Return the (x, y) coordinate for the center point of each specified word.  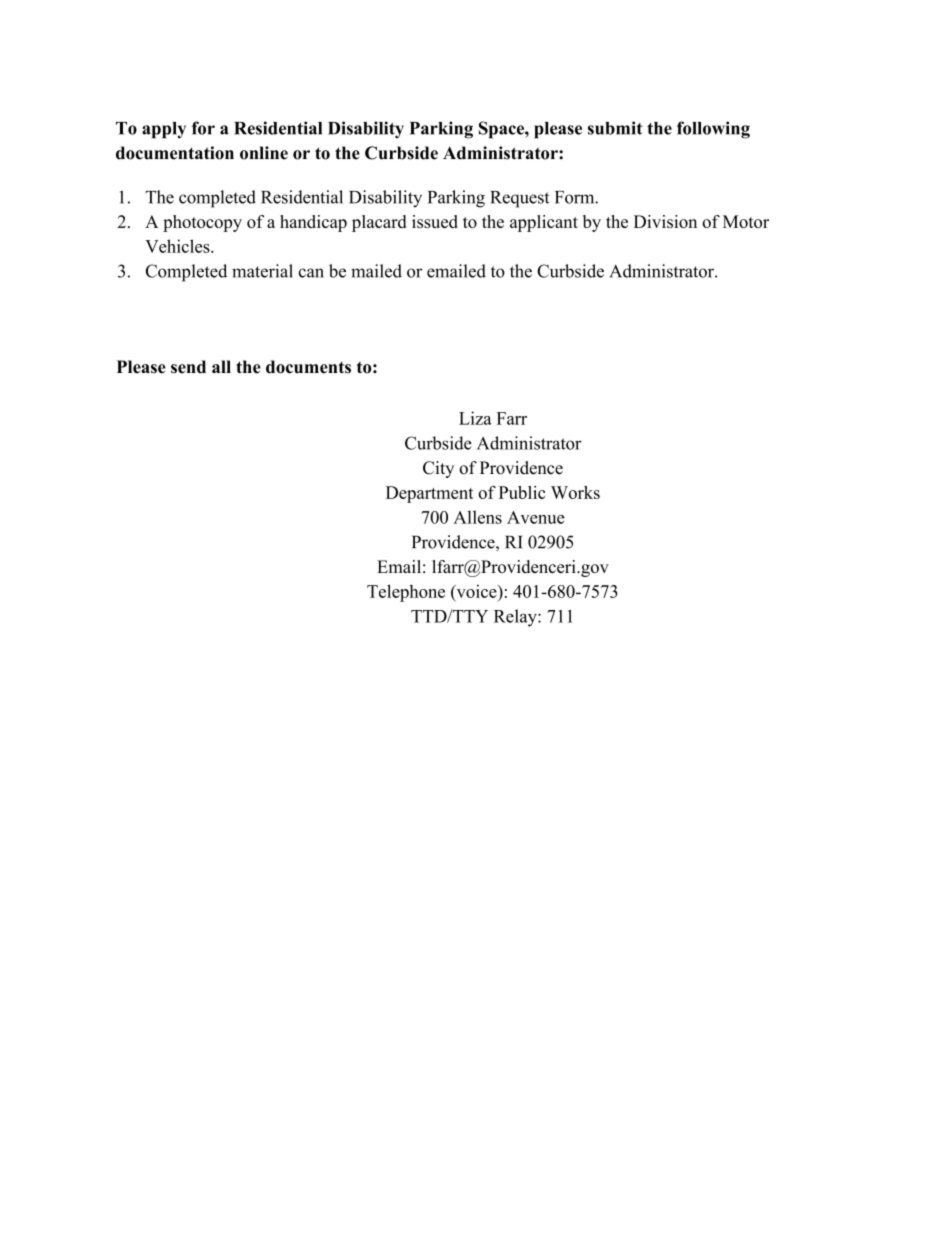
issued (435, 221)
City (438, 469)
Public (522, 492)
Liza (475, 418)
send (188, 367)
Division (665, 221)
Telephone (406, 593)
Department (429, 494)
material (262, 271)
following (713, 130)
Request (519, 199)
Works (575, 492)
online (264, 153)
